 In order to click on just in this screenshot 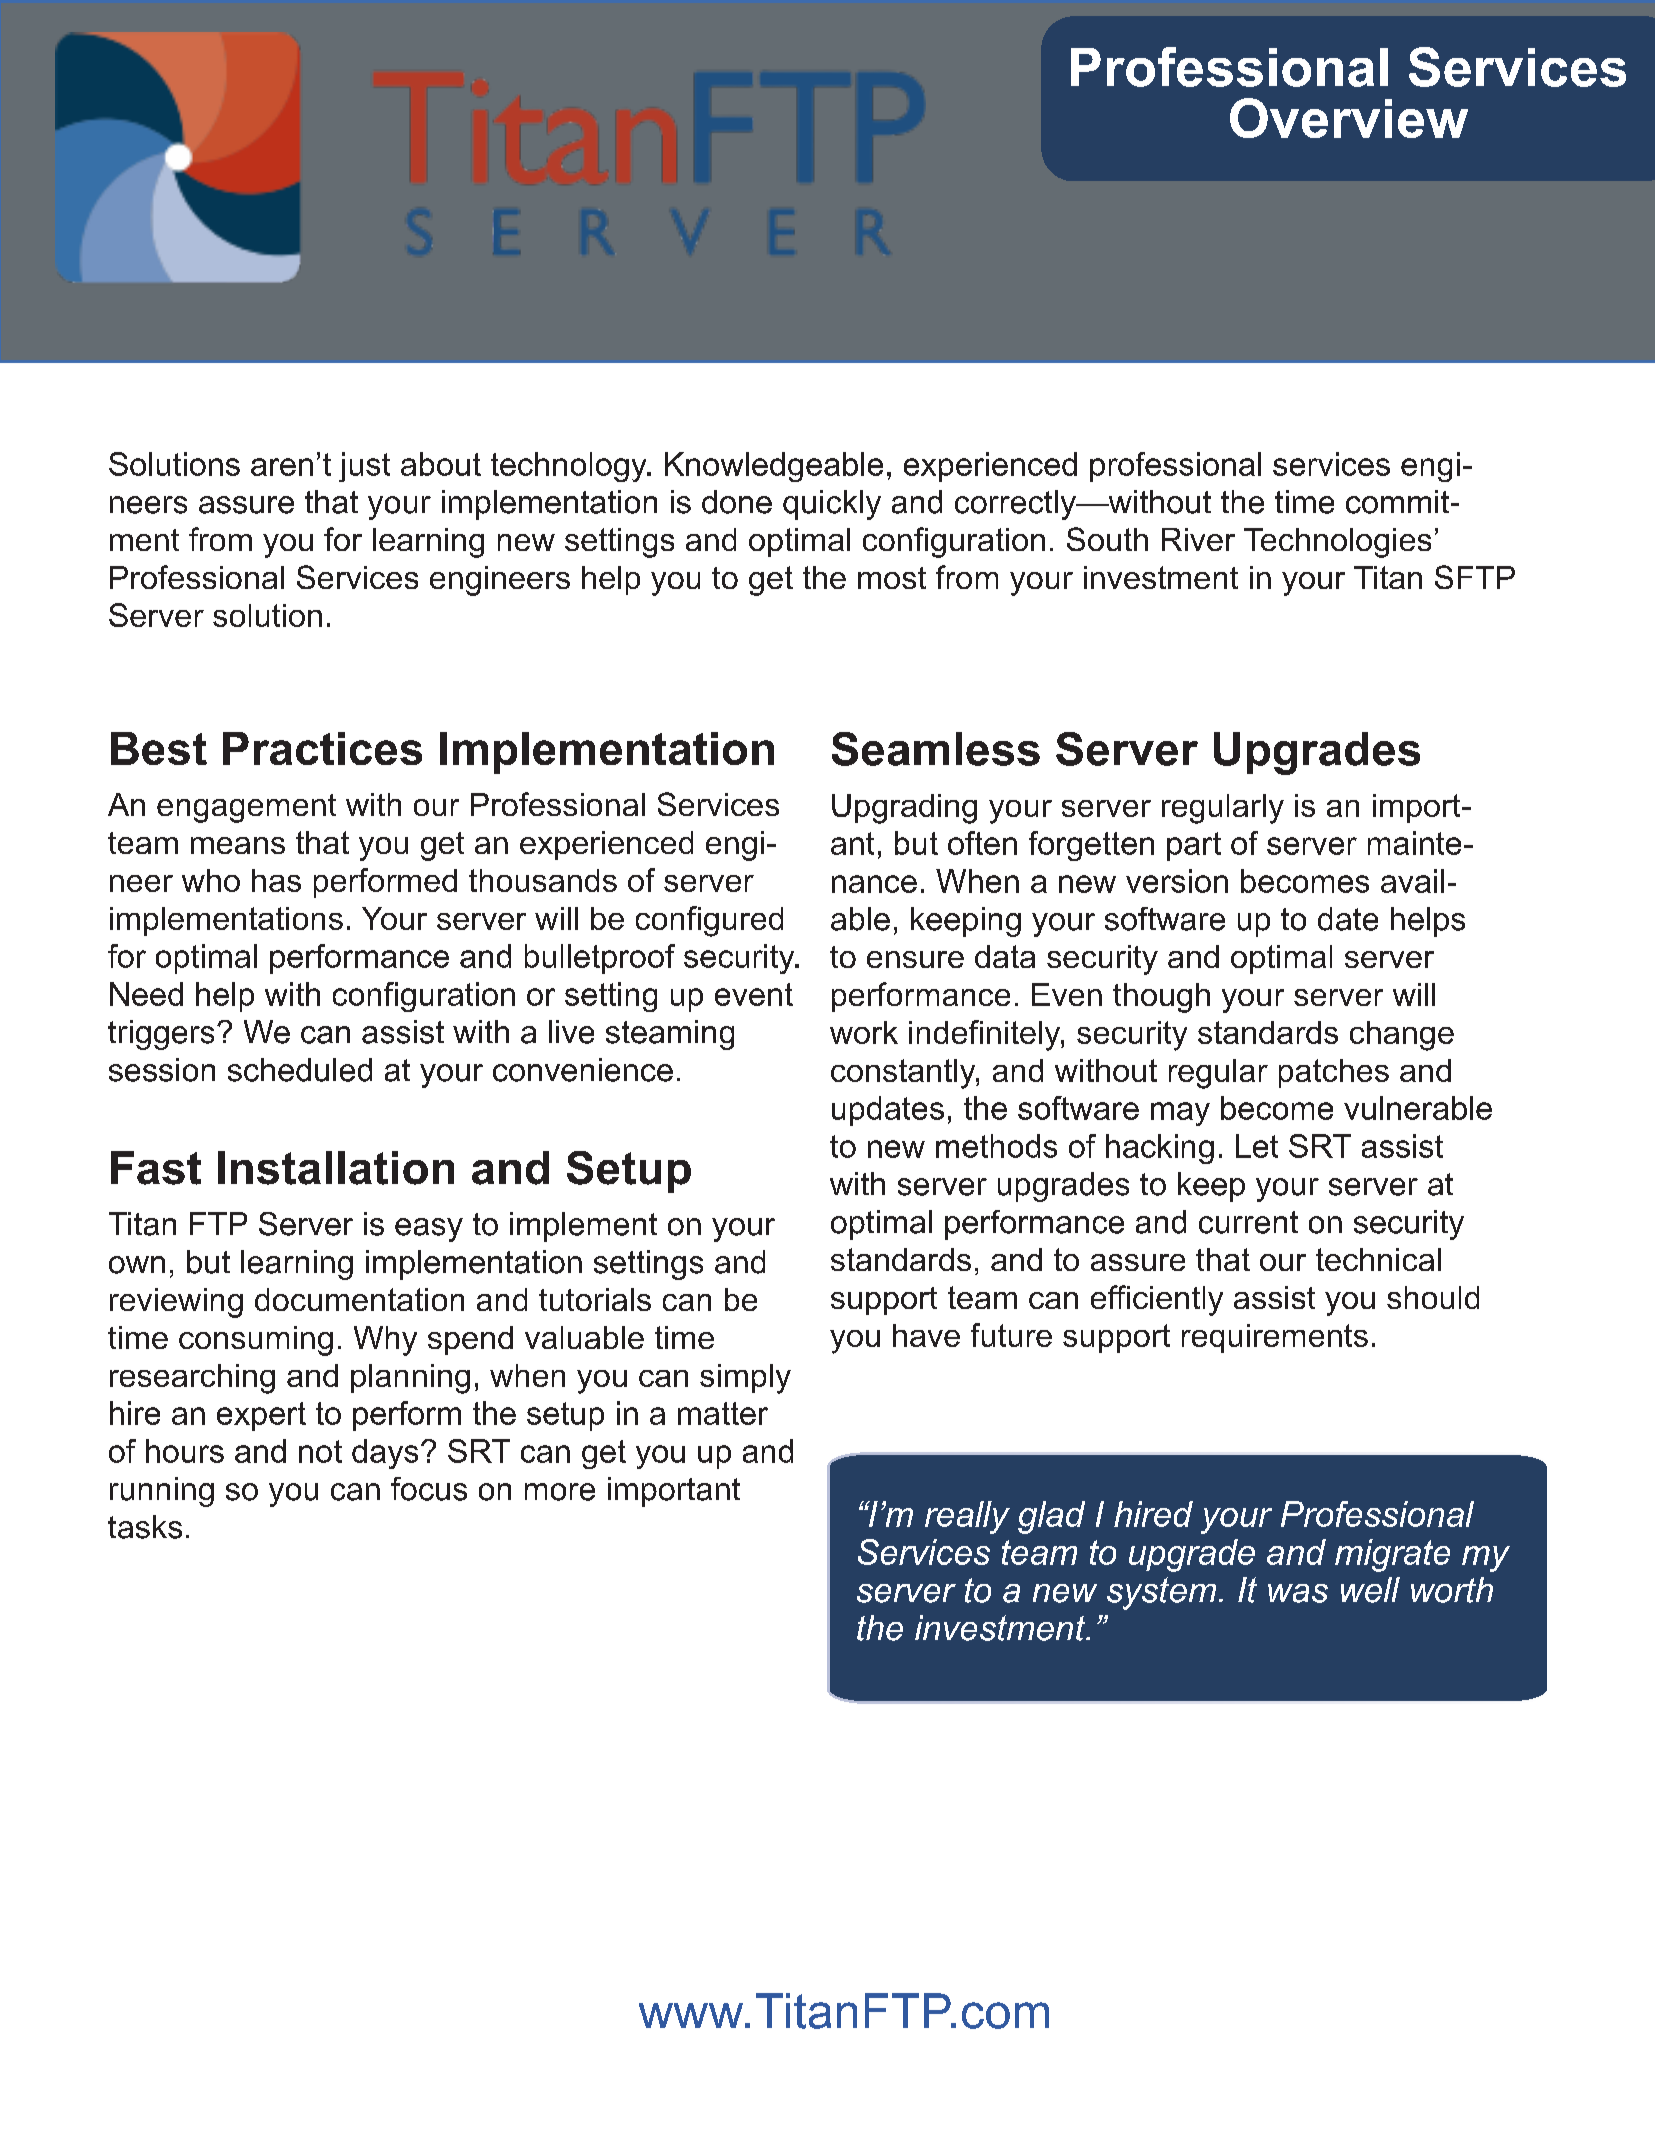, I will do `click(364, 467)`.
